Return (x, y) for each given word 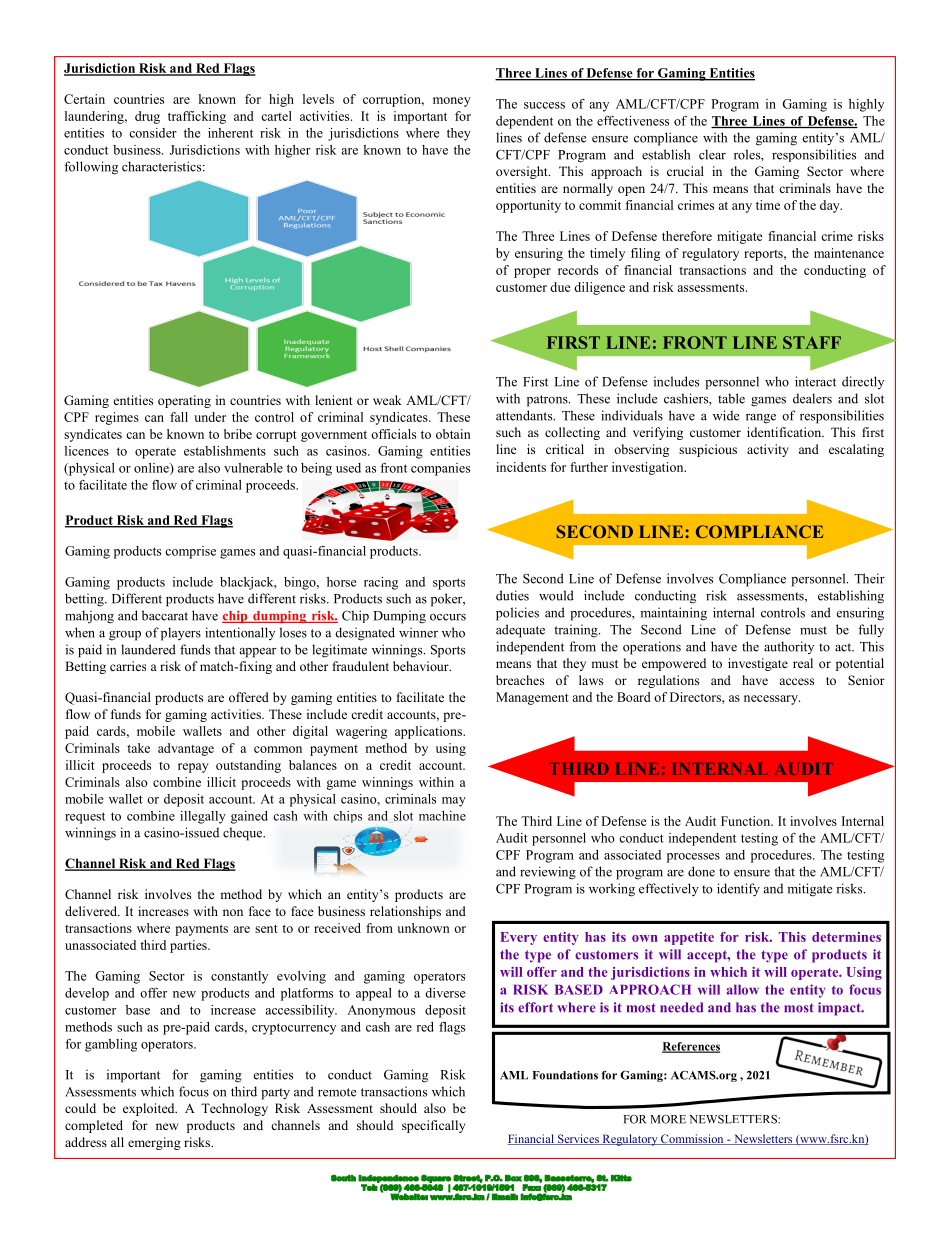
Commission (692, 1139)
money (452, 102)
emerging (154, 1143)
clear (712, 154)
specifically (433, 1126)
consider (153, 133)
